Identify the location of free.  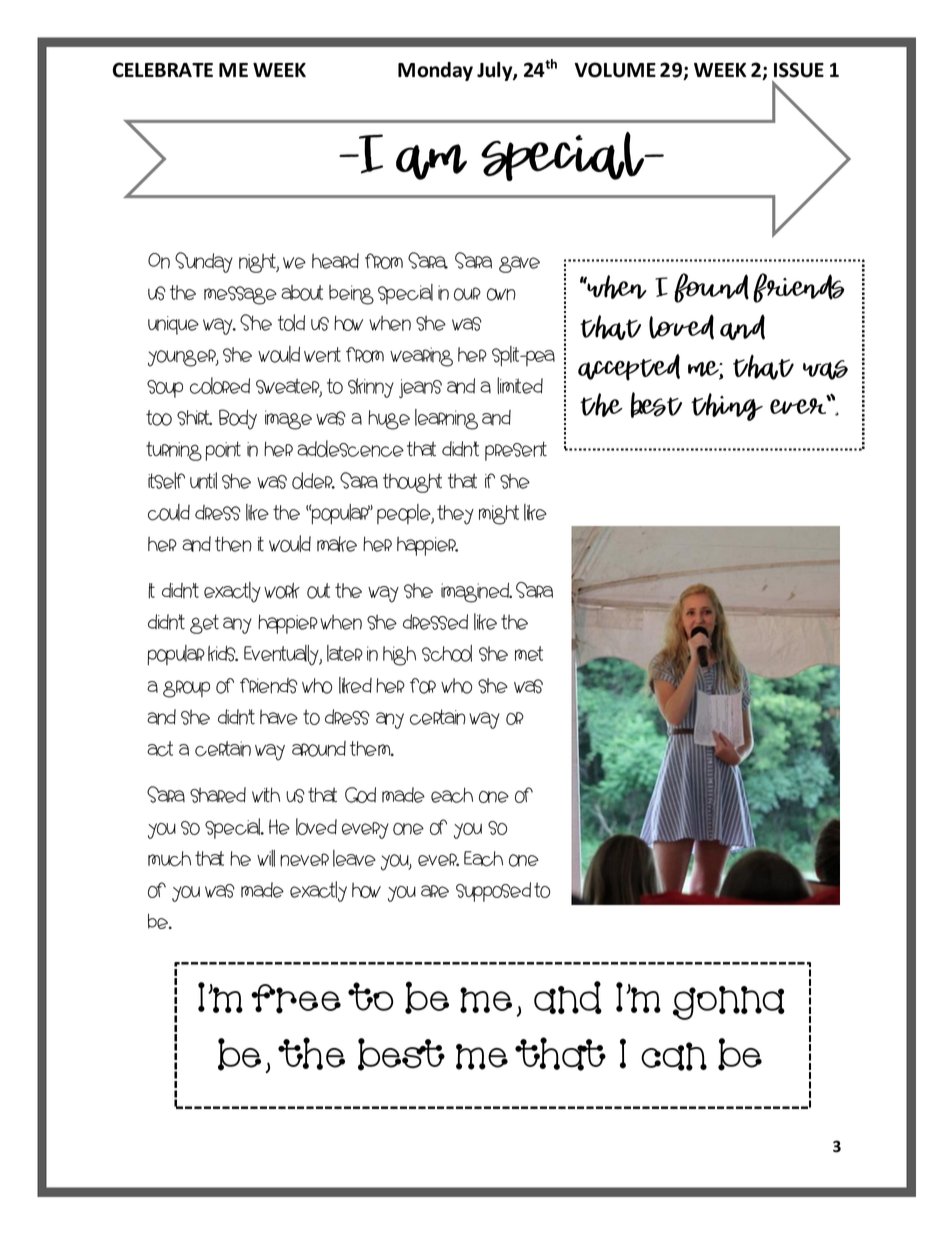
(296, 999).
